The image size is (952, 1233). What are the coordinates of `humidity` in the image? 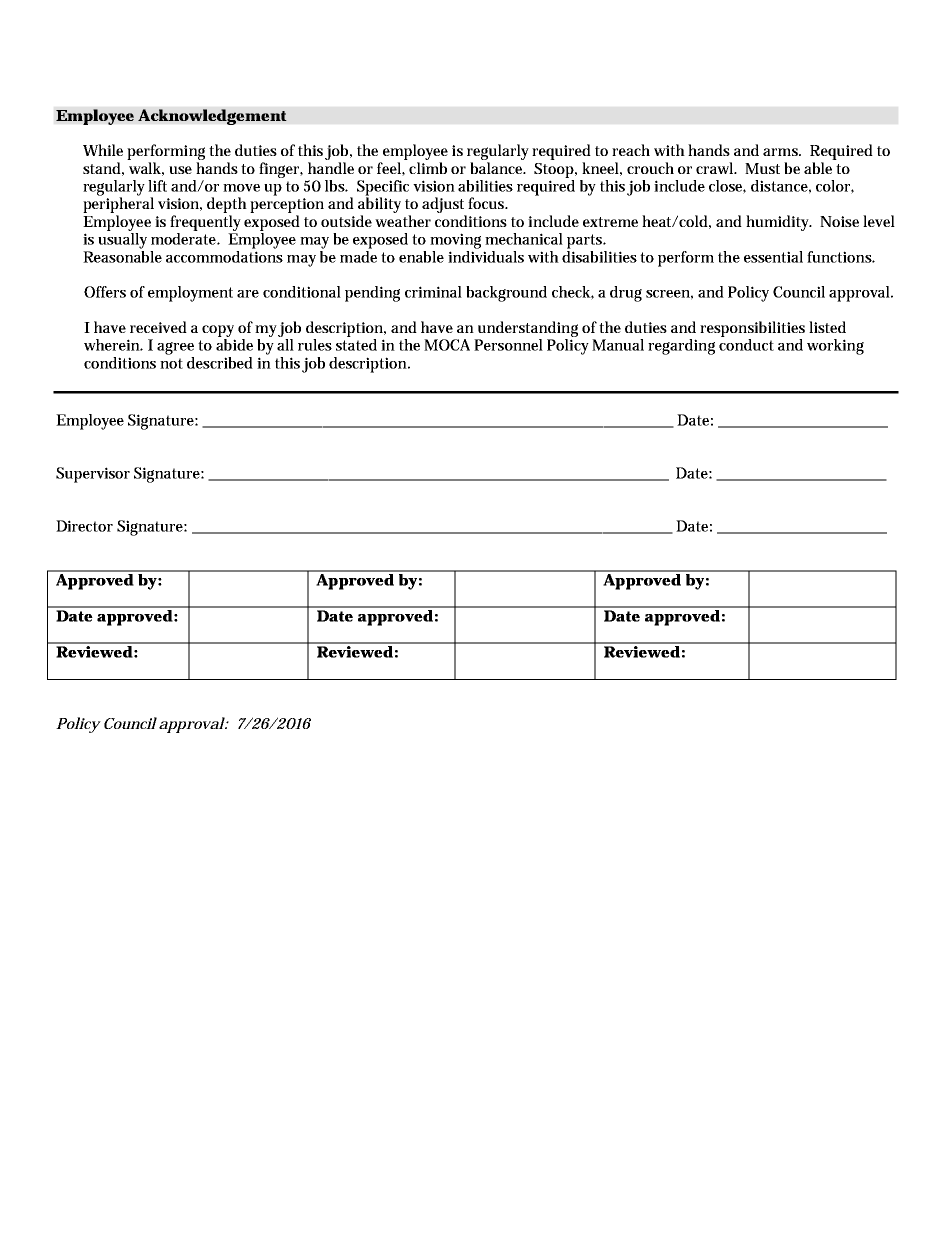 It's located at (779, 223).
